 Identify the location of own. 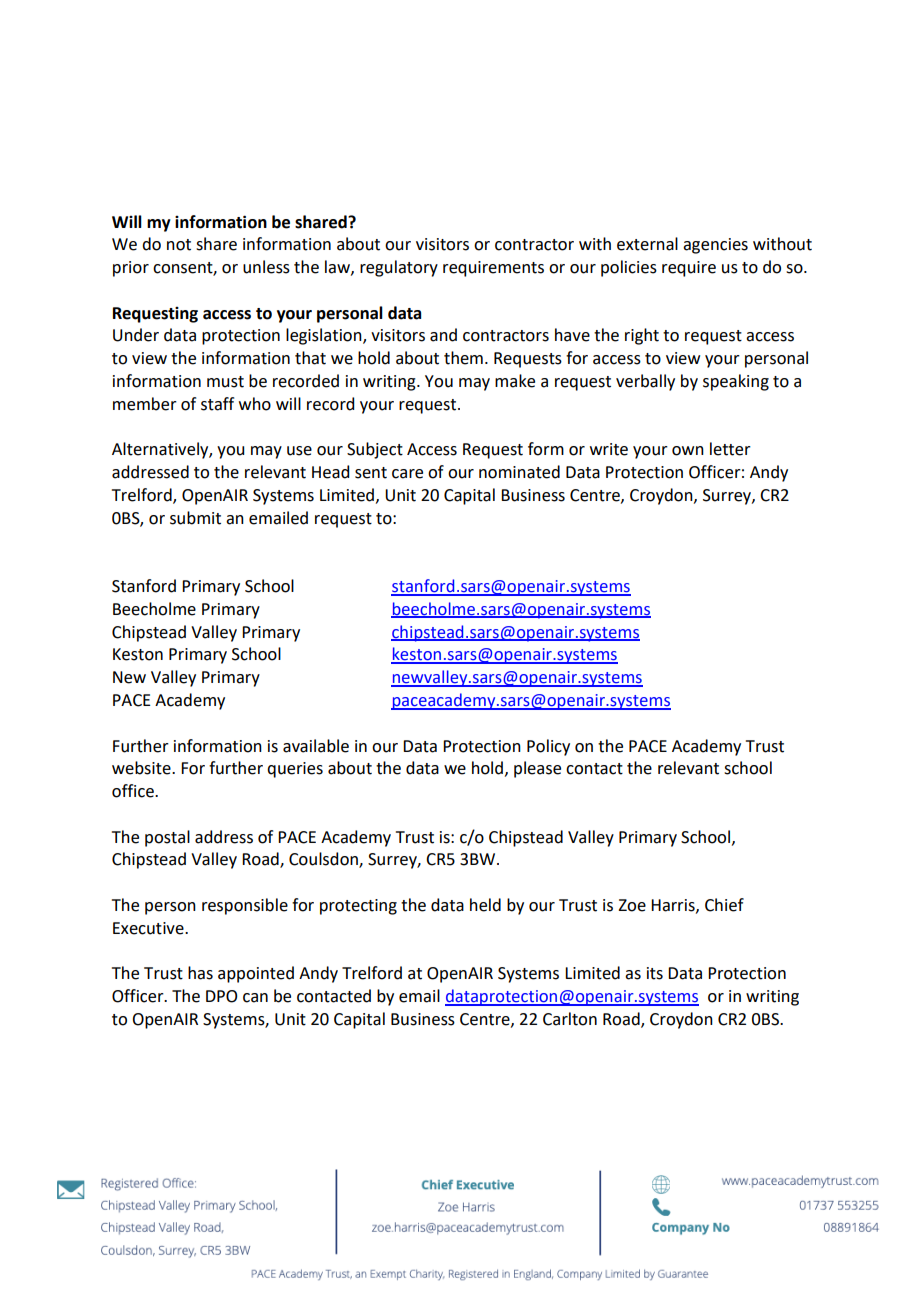
(688, 451).
